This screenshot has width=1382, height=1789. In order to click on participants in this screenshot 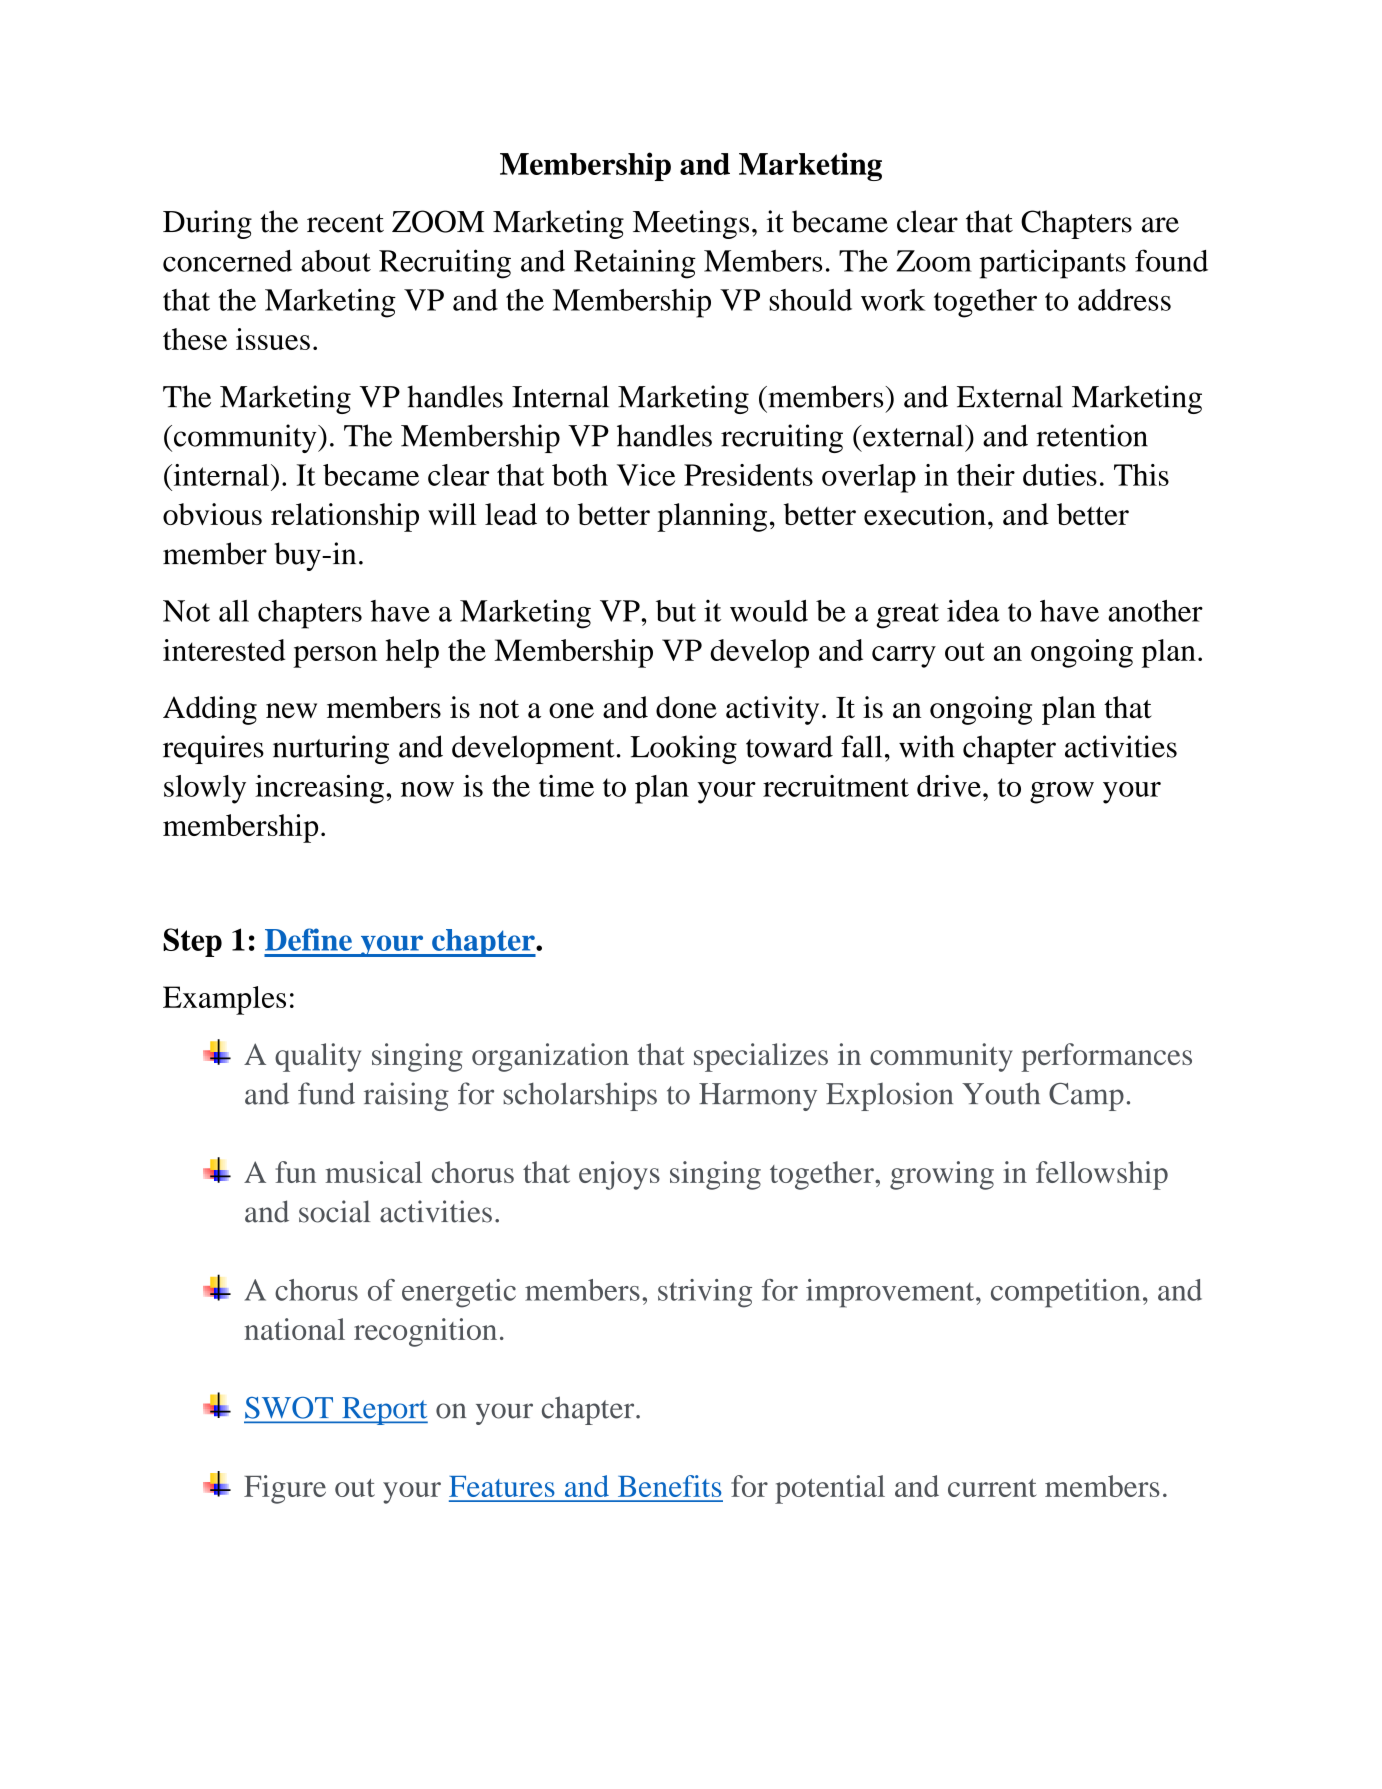, I will do `click(1052, 264)`.
